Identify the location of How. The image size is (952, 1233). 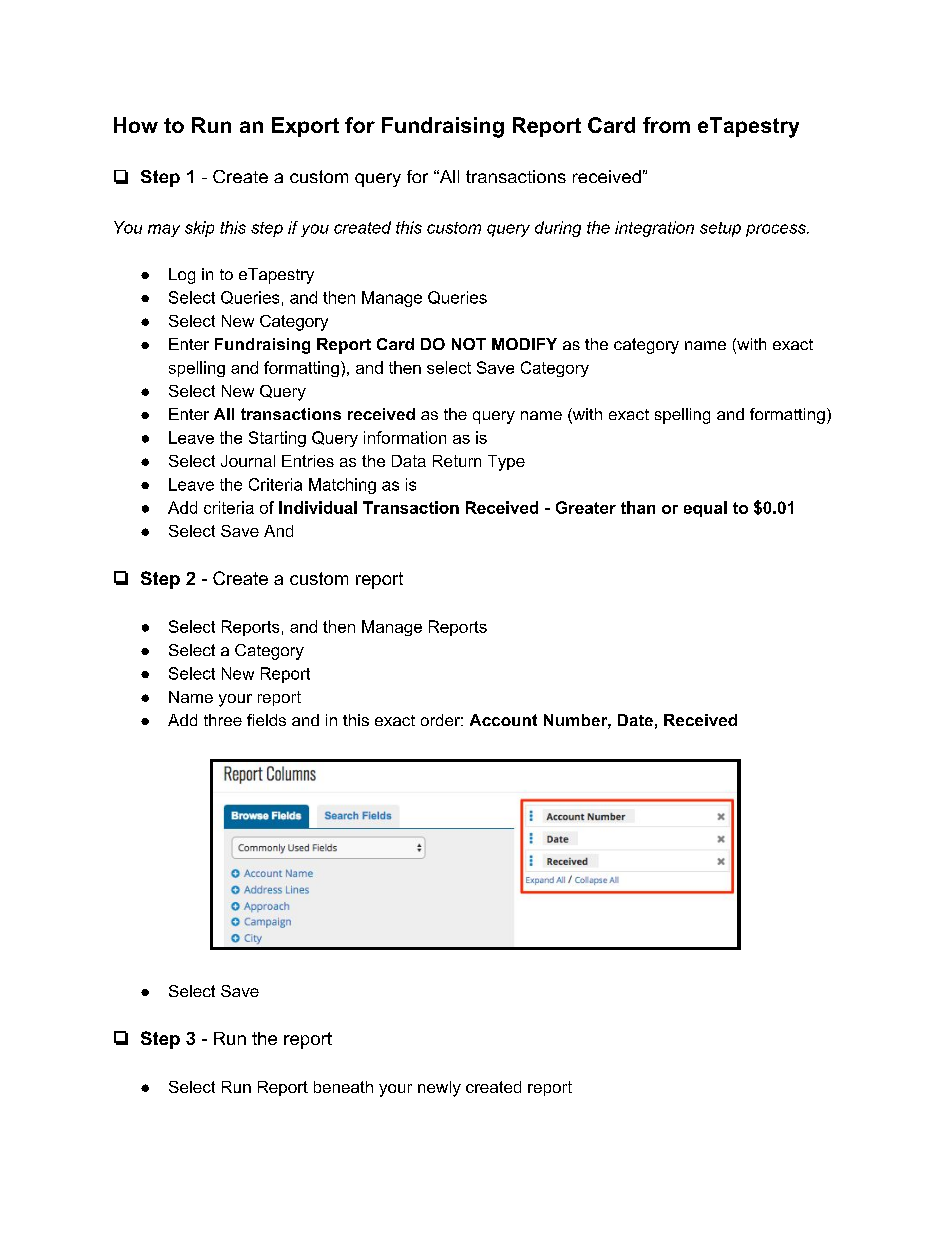
(136, 125).
